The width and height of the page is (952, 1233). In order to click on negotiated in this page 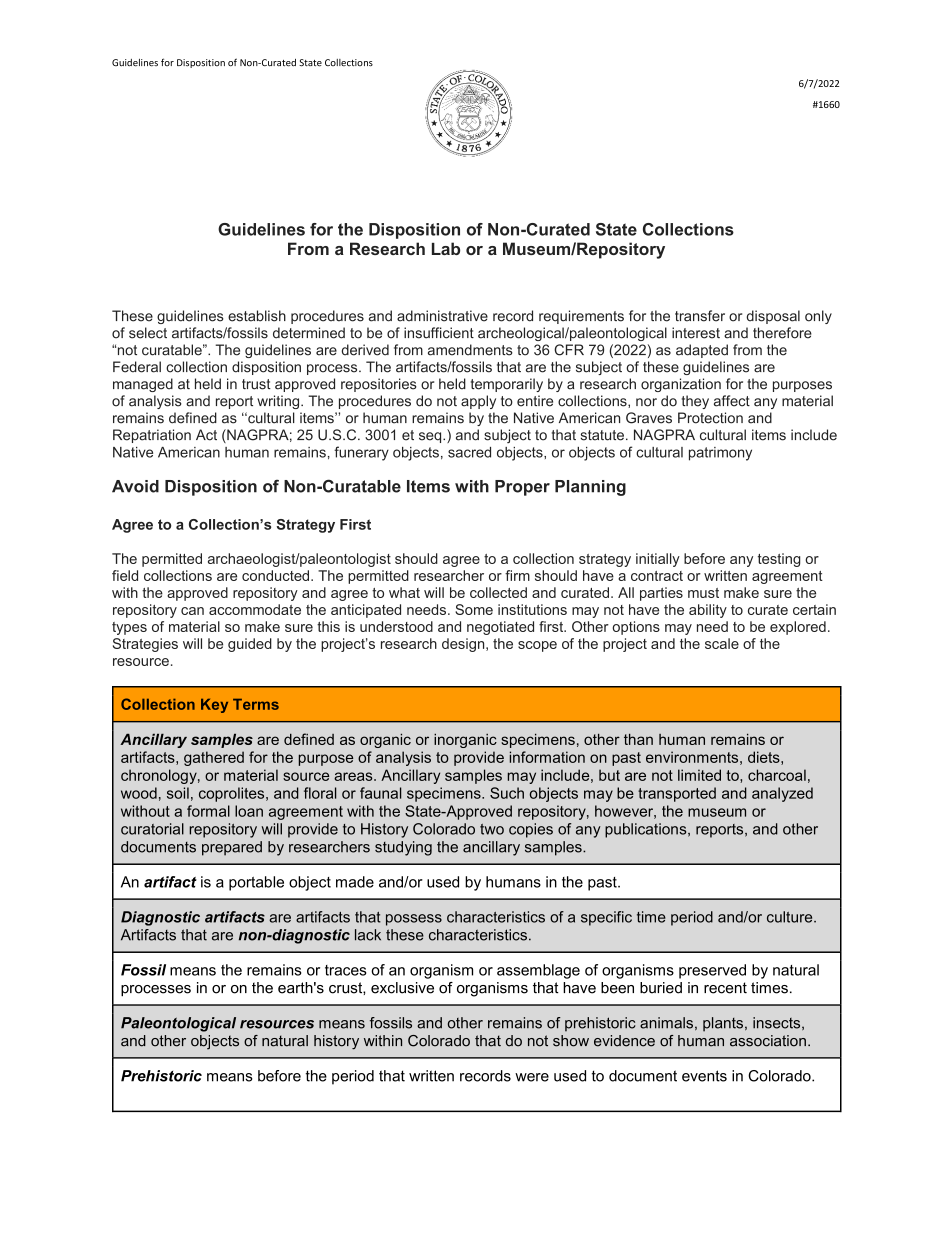, I will do `click(500, 628)`.
